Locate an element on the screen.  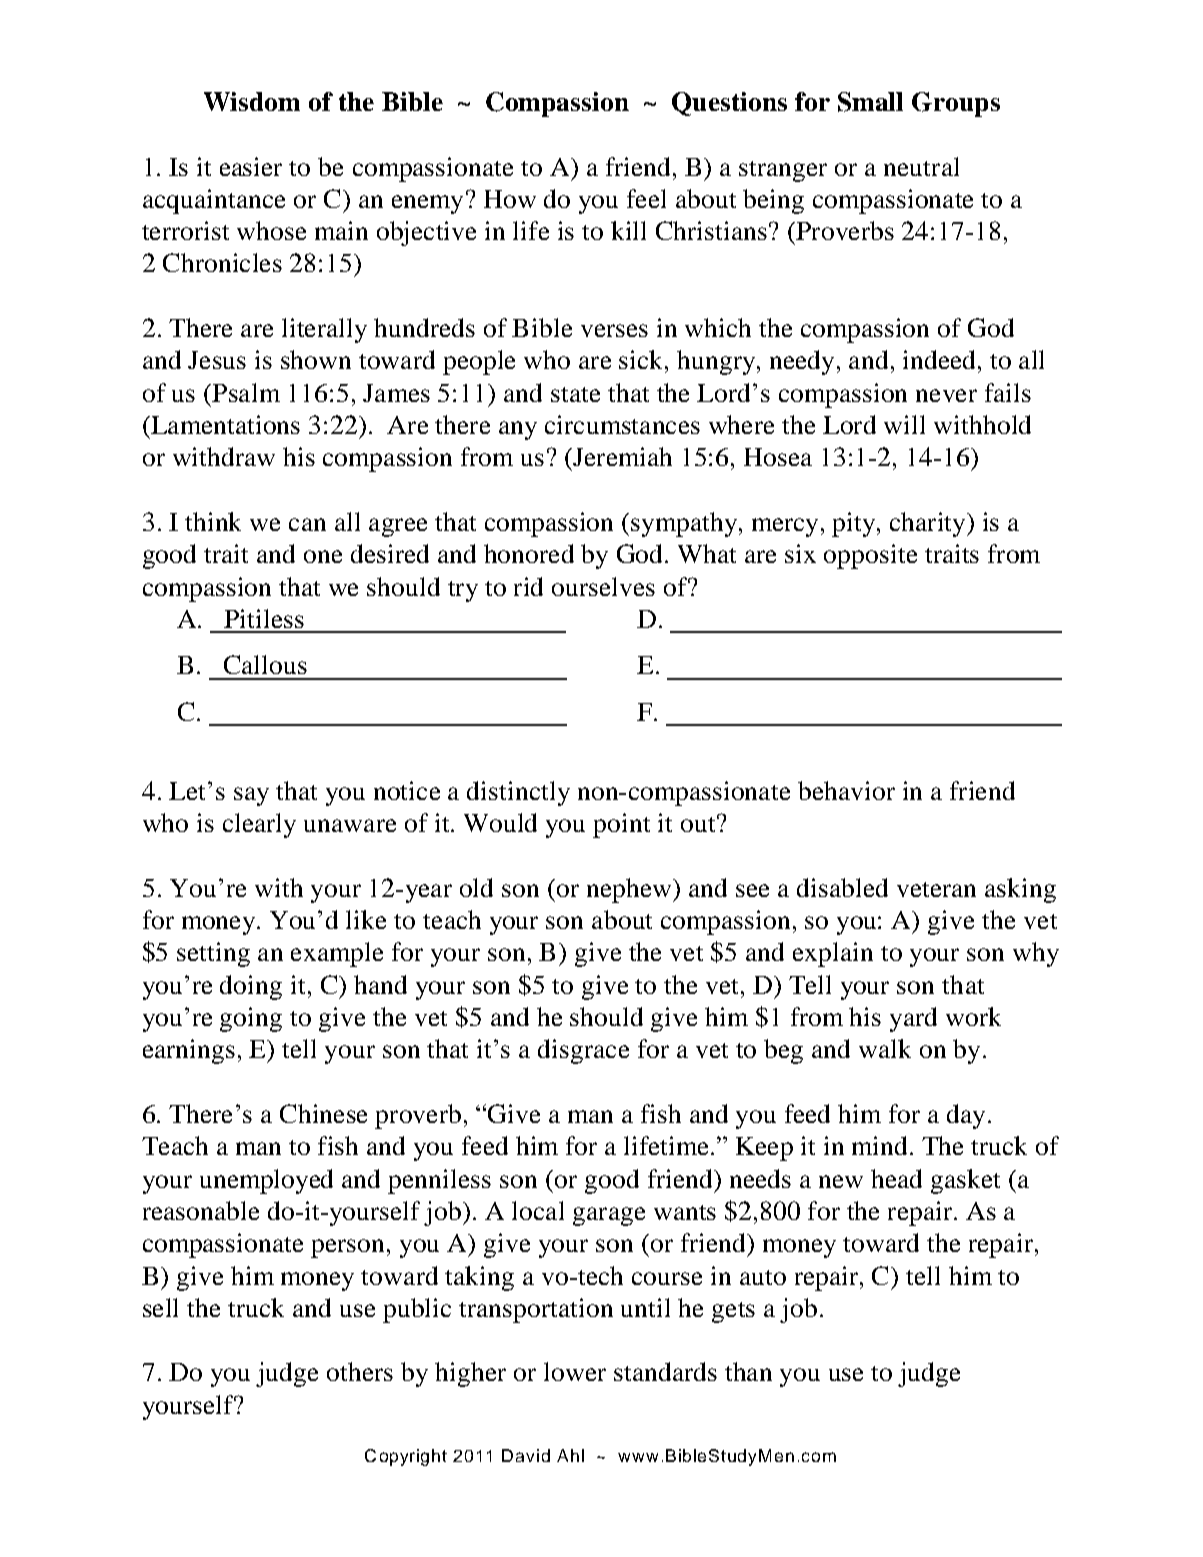
ourselves is located at coordinates (603, 586).
